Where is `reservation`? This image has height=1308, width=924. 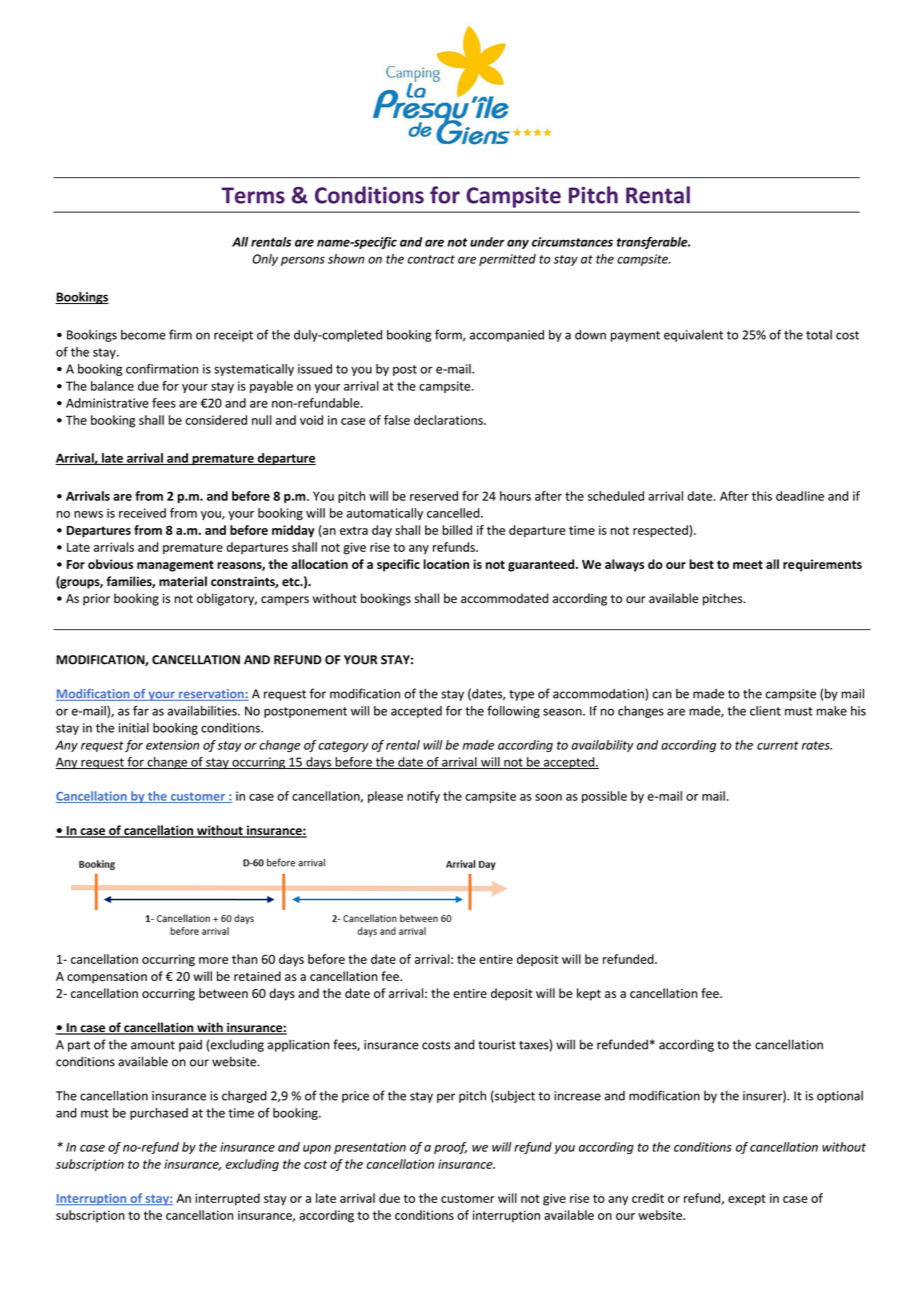 reservation is located at coordinates (211, 695).
